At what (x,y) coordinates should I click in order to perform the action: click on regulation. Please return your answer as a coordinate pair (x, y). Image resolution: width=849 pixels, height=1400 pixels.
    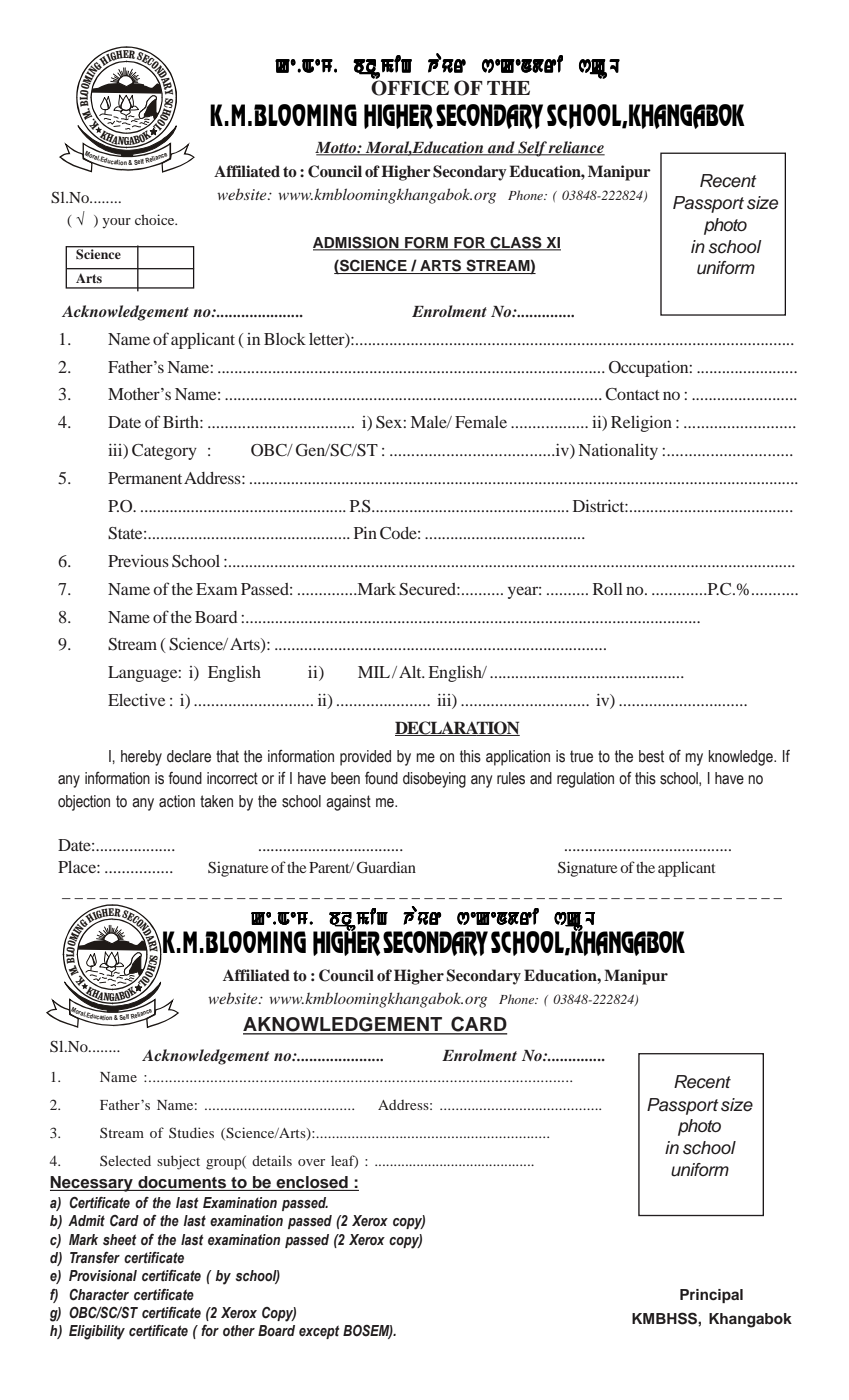
    Looking at the image, I should click on (585, 780).
